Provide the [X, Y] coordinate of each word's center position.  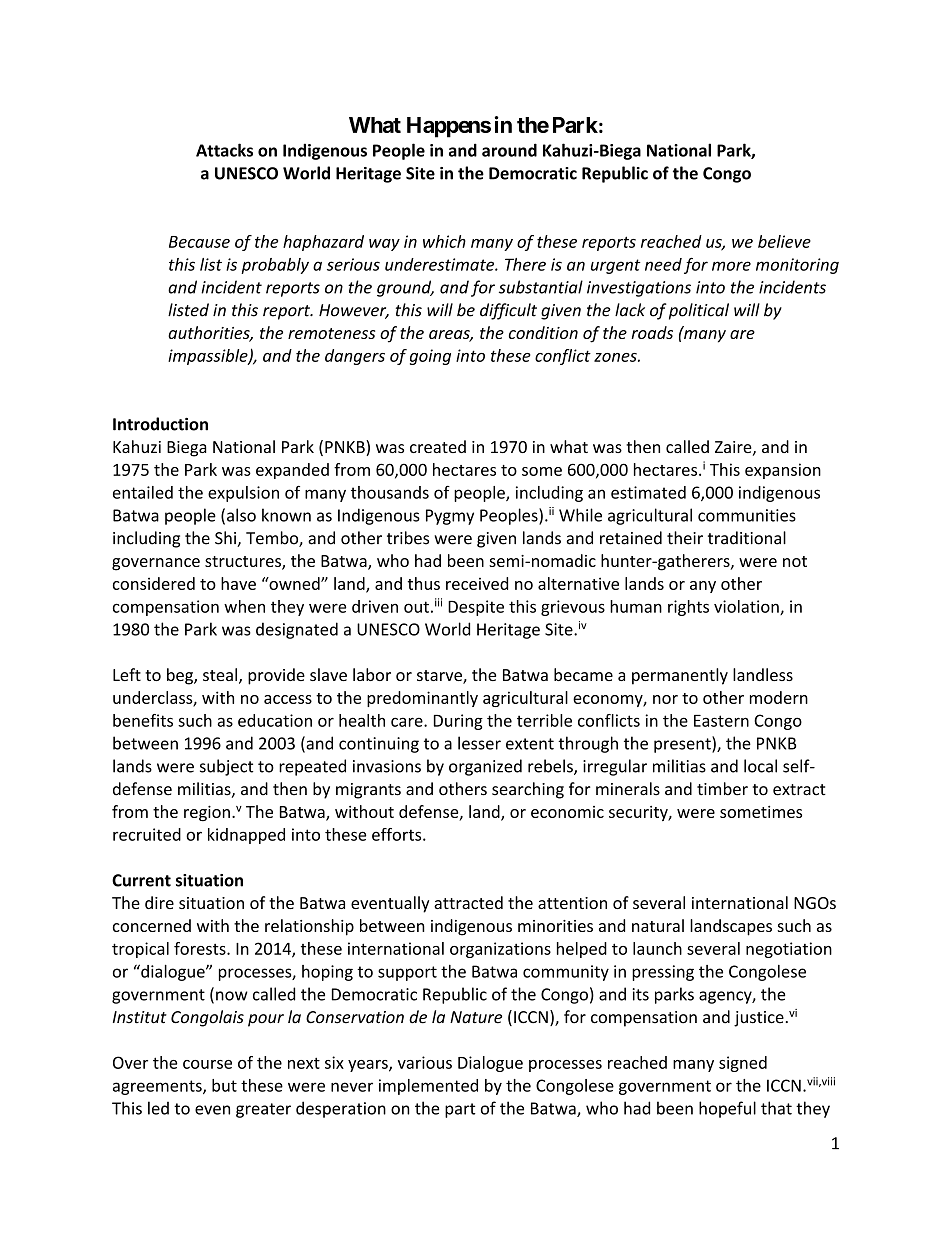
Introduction [160, 424]
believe [784, 241]
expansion [783, 471]
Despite [476, 608]
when [244, 606]
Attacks [224, 150]
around [509, 150]
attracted [468, 902]
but [224, 1085]
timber [722, 789]
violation [747, 607]
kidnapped [246, 836]
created [438, 446]
